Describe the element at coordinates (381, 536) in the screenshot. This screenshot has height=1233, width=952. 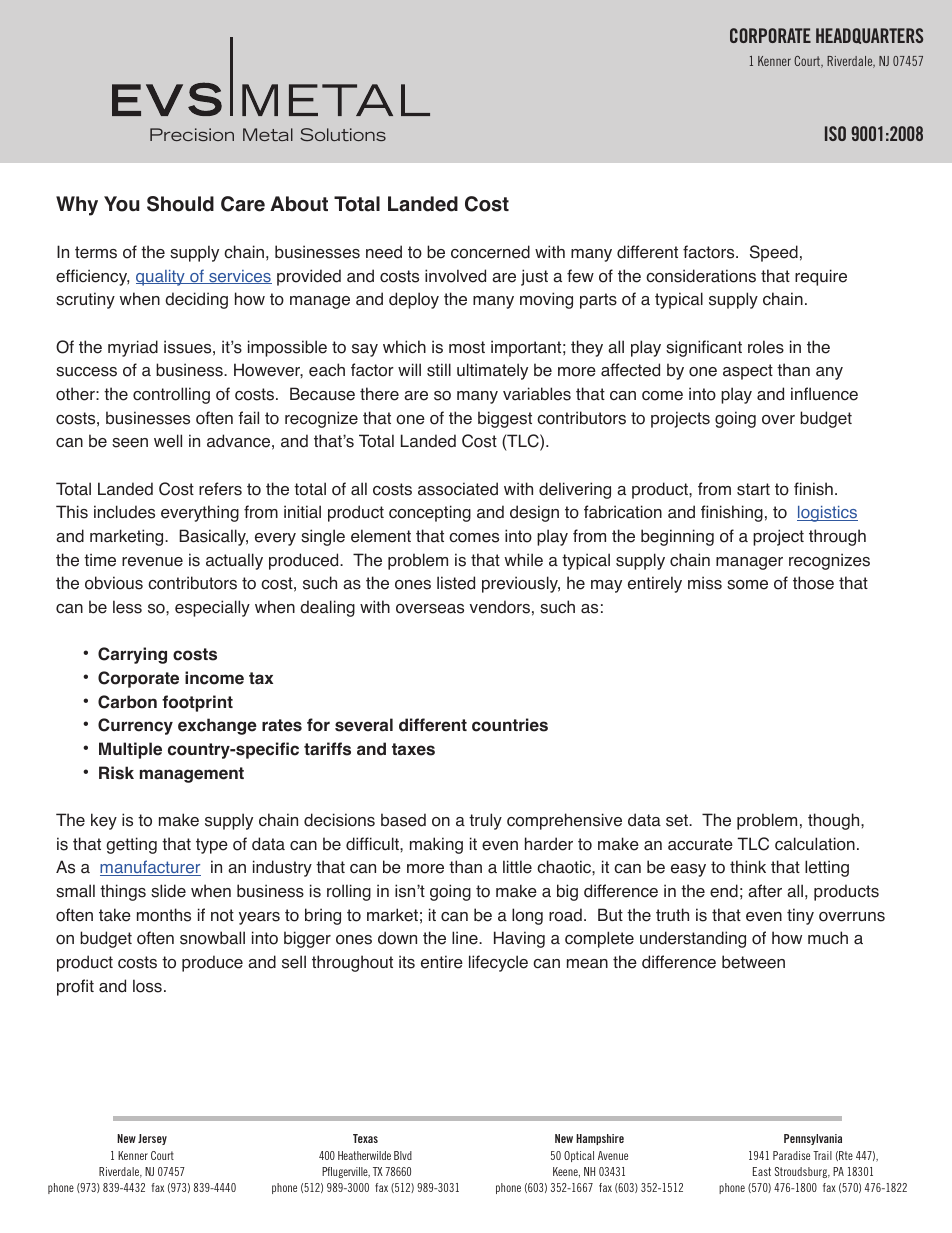
I see `element` at that location.
